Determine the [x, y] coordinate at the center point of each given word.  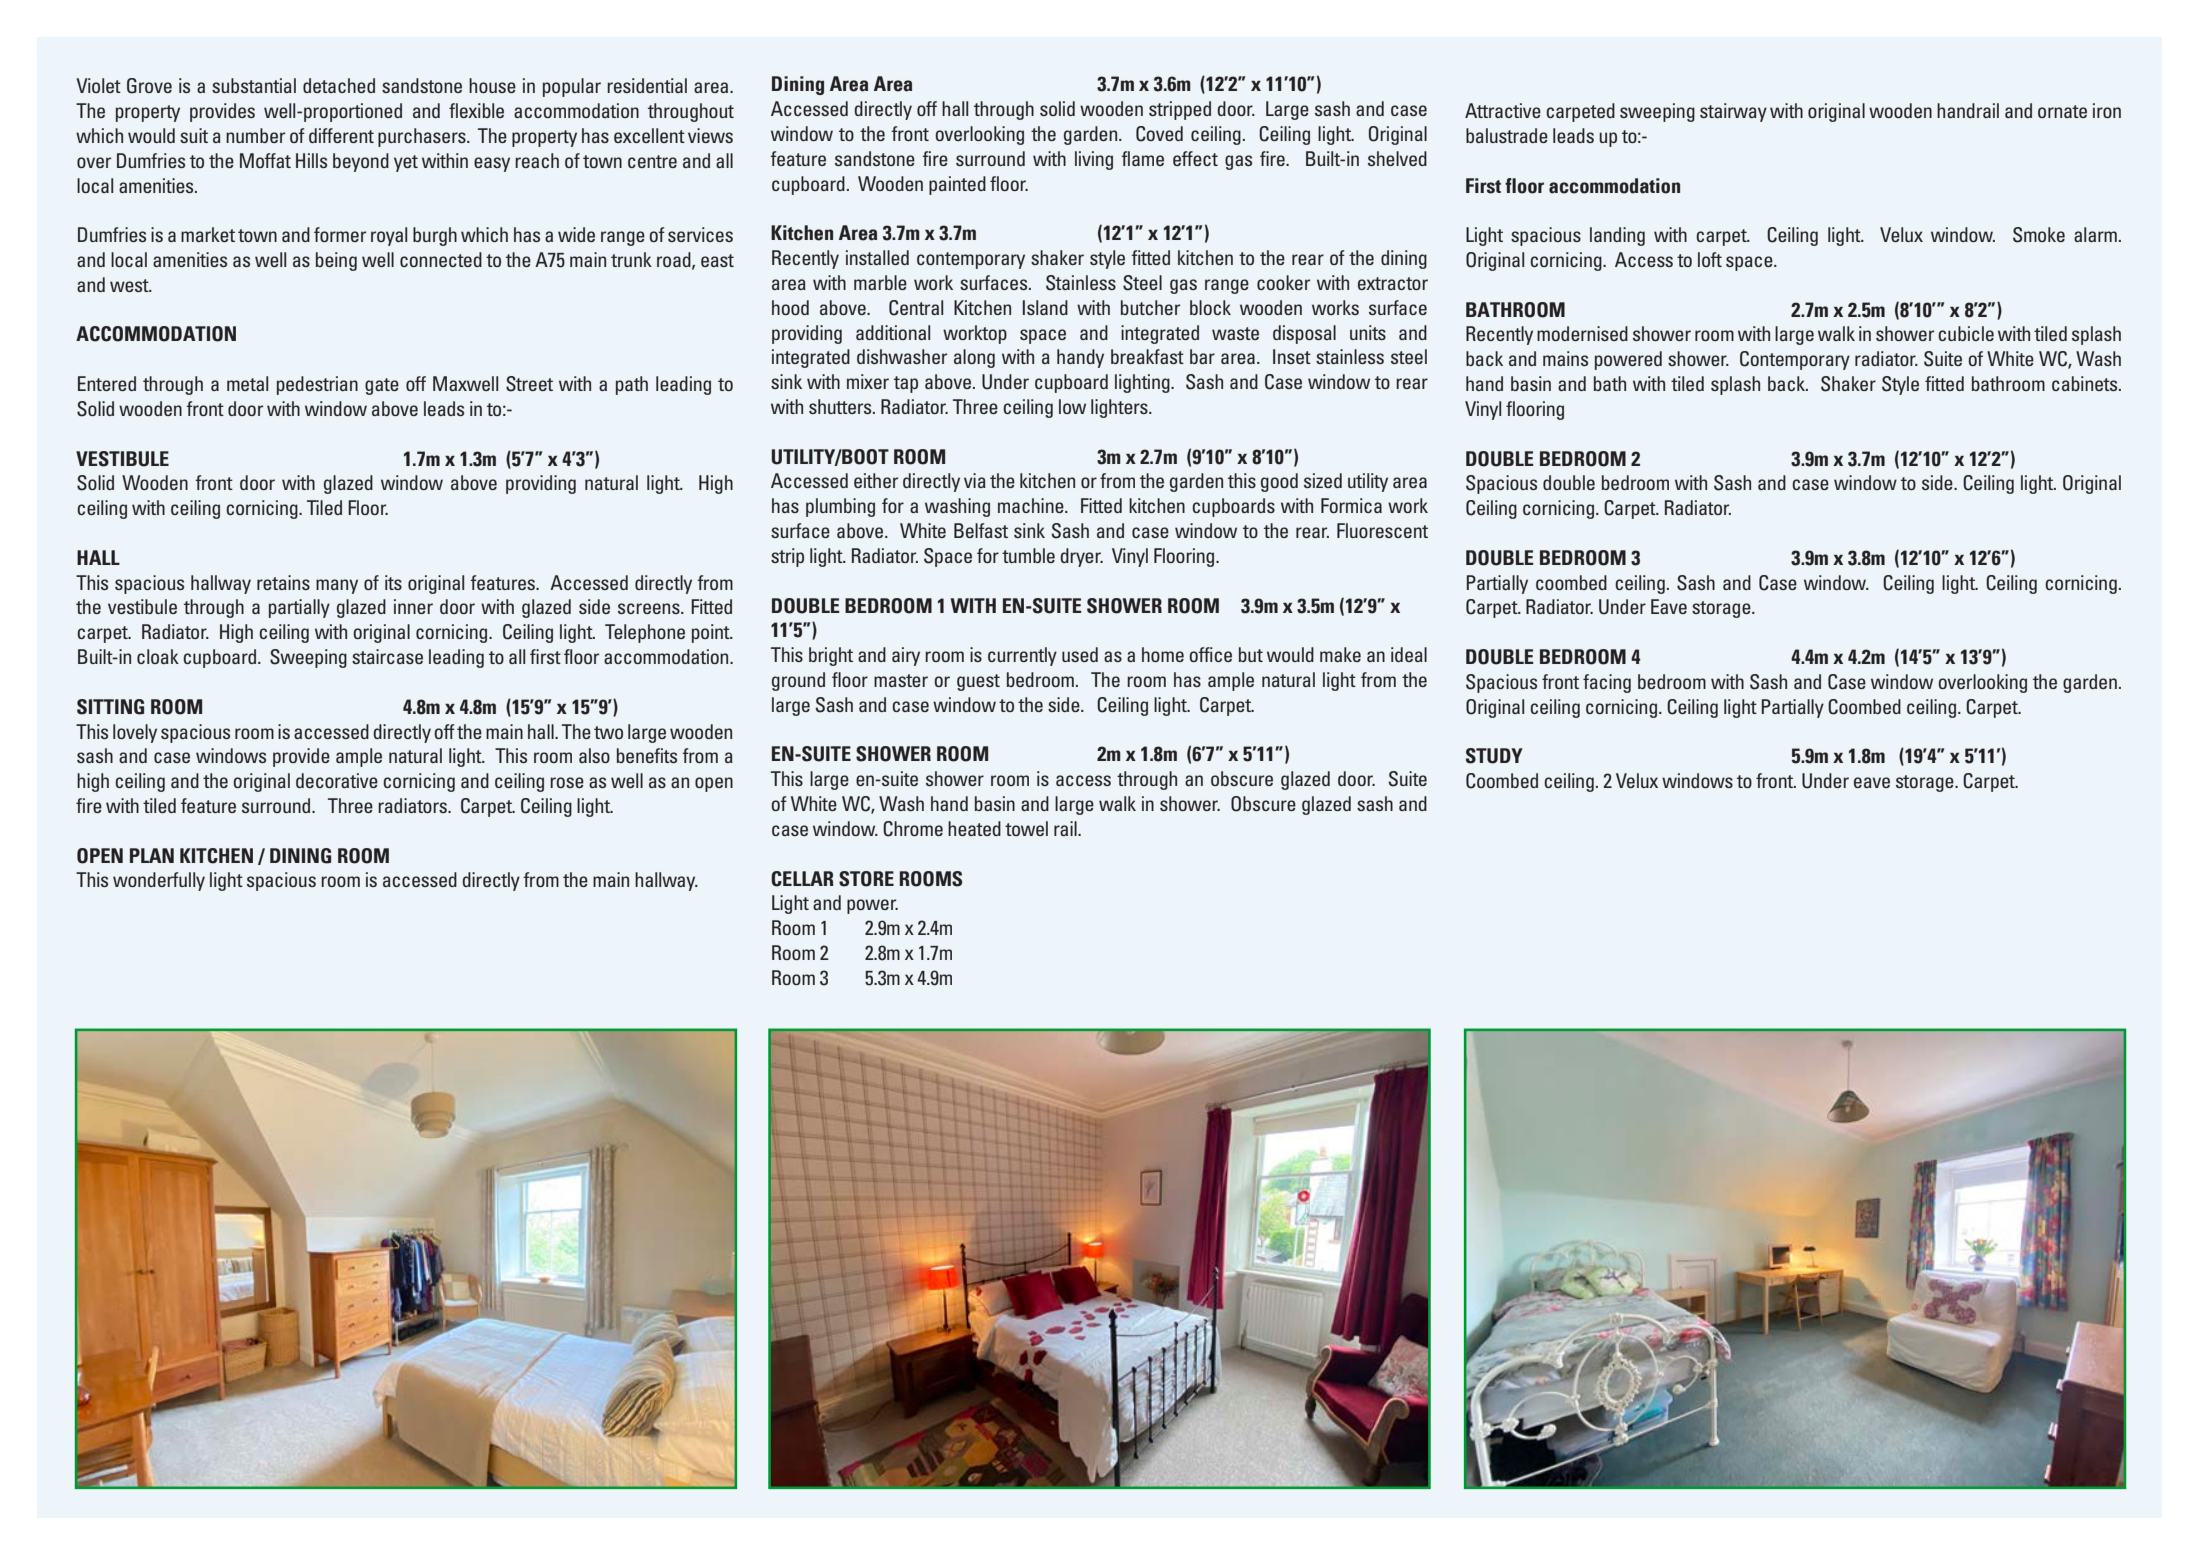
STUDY [1494, 756]
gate [382, 386]
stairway [1733, 112]
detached [339, 85]
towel [1026, 828]
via [975, 480]
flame [1142, 158]
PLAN [152, 855]
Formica [1351, 505]
